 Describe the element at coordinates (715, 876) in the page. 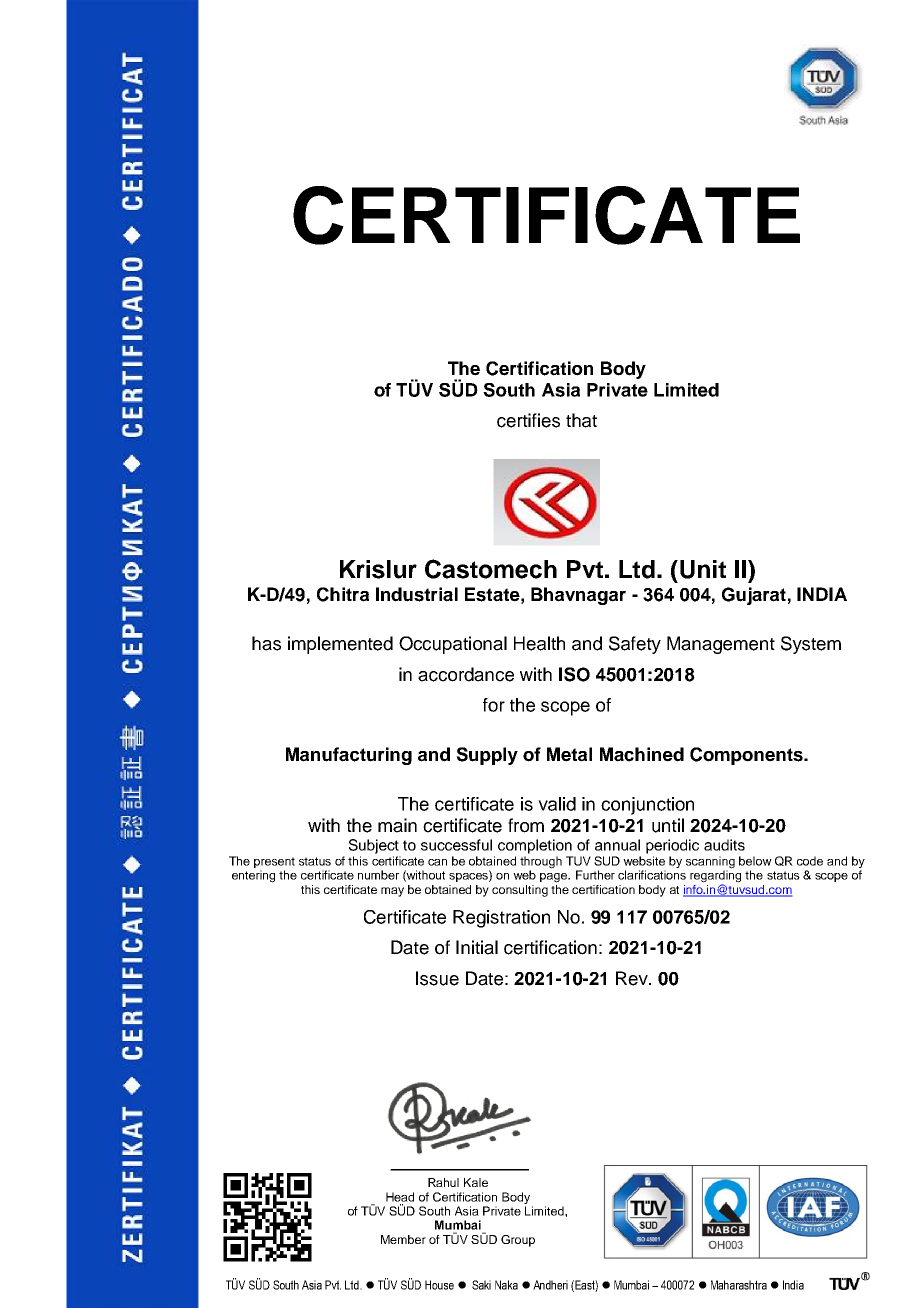

I see `regarding` at that location.
